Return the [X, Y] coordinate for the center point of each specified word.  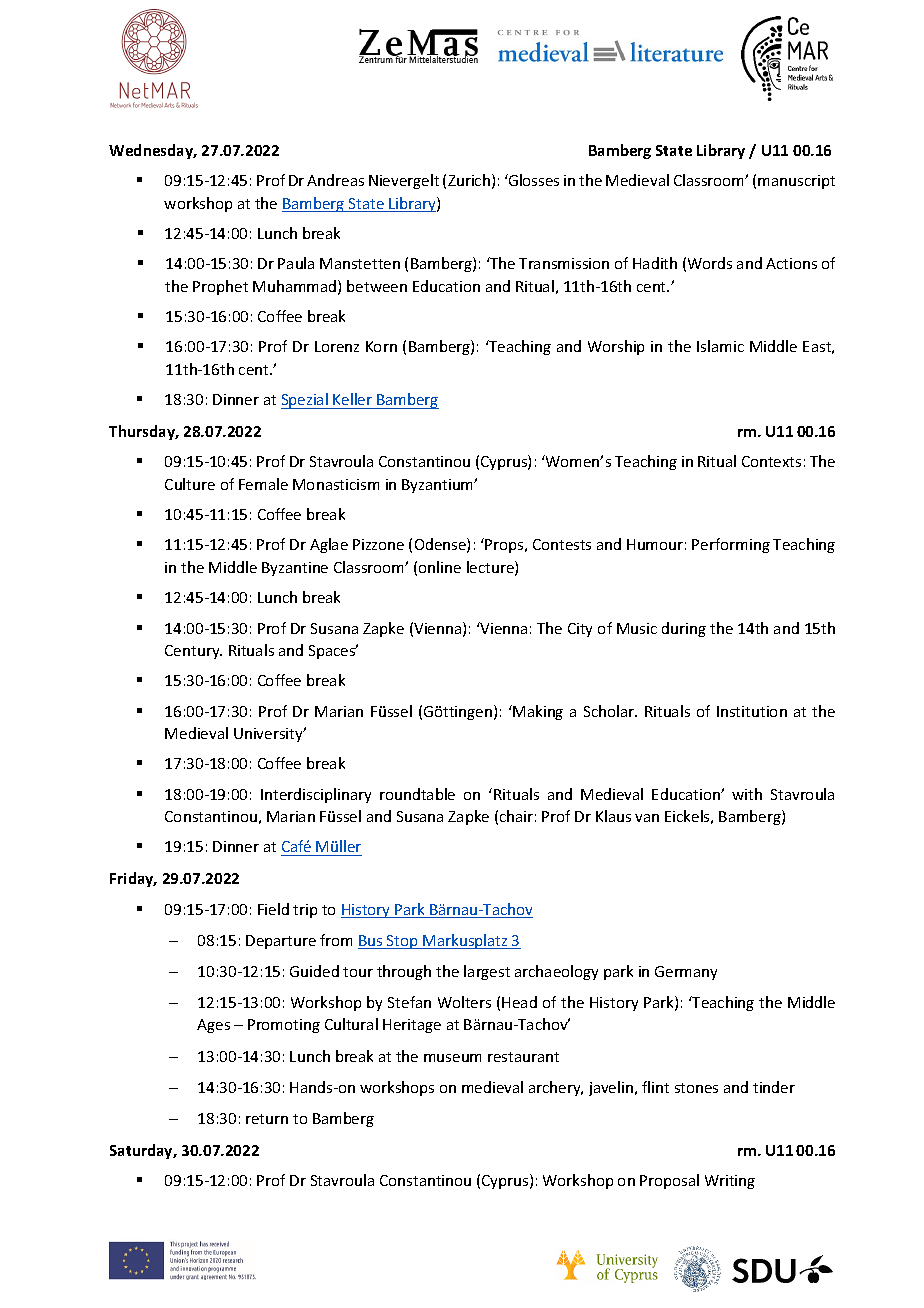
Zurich [469, 180]
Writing [730, 1182]
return [267, 1119]
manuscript [796, 182]
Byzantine [295, 569]
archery [556, 1088]
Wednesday [152, 151]
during [684, 629]
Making [538, 712]
